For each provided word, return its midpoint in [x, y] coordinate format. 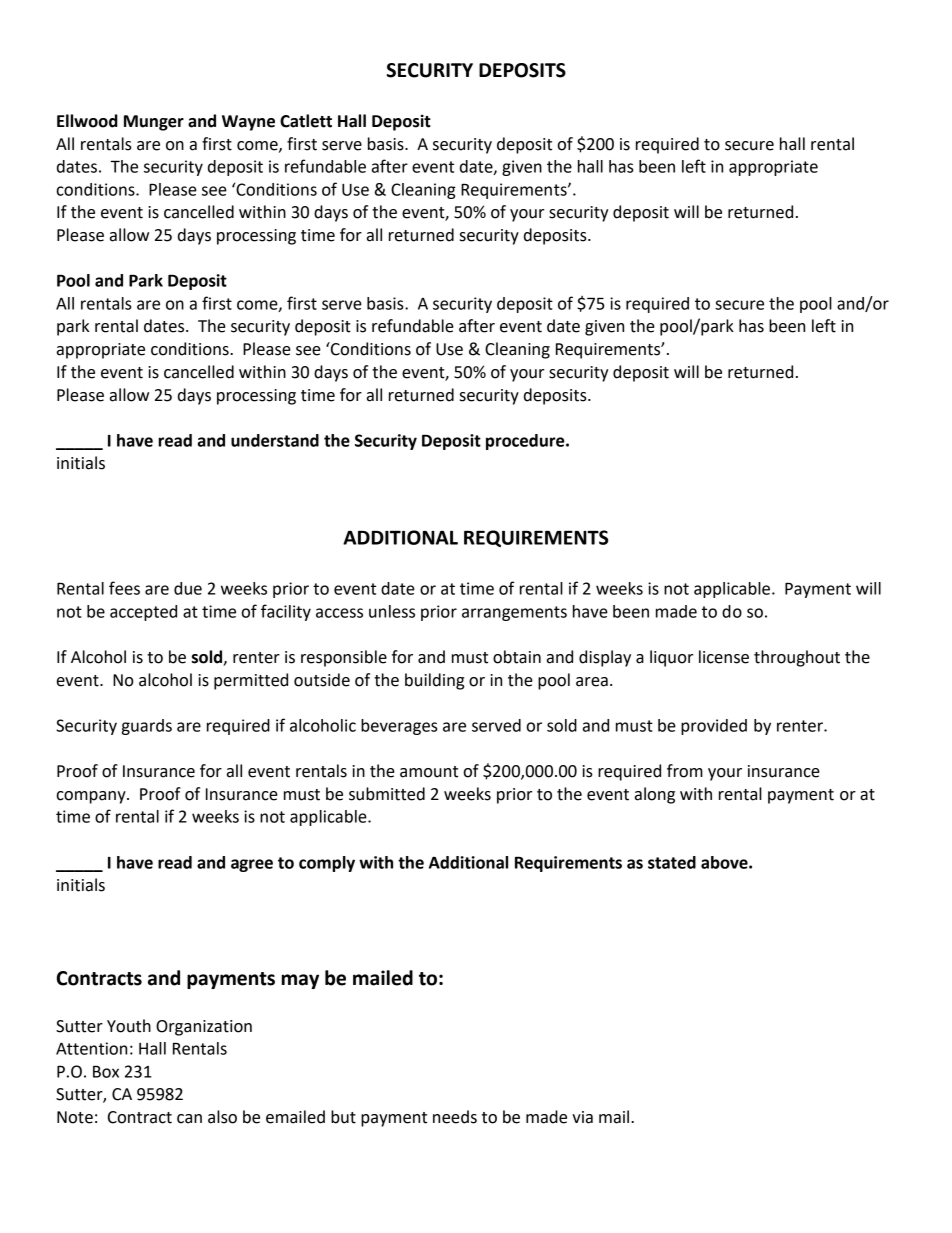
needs [455, 1117]
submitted [387, 794]
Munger [154, 123]
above [725, 862]
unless [392, 611]
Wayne [248, 123]
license [724, 657]
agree [252, 865]
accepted [143, 613]
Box [106, 1071]
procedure [526, 442]
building [434, 681]
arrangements [514, 613]
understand [275, 440]
